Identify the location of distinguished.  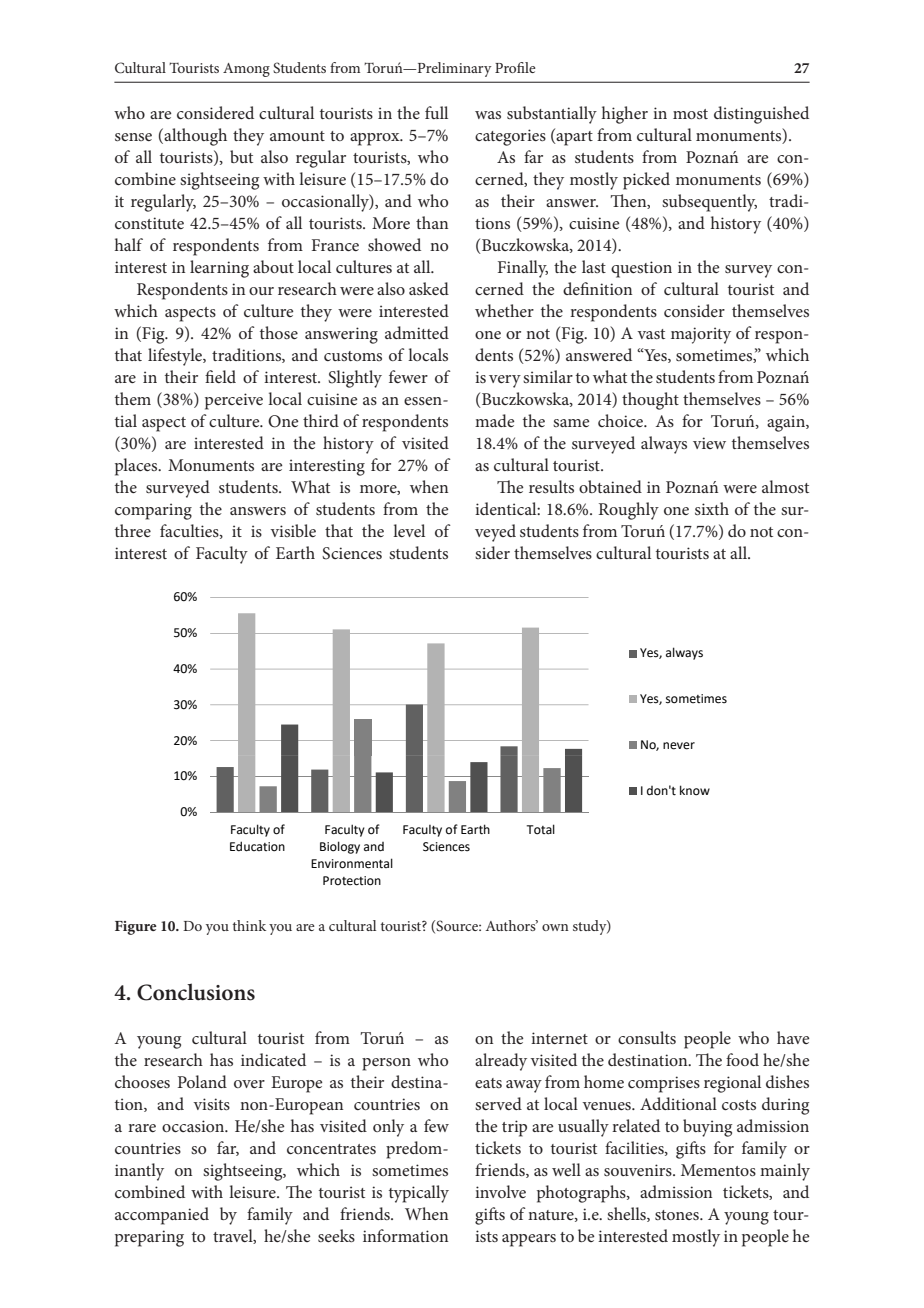
(761, 115).
